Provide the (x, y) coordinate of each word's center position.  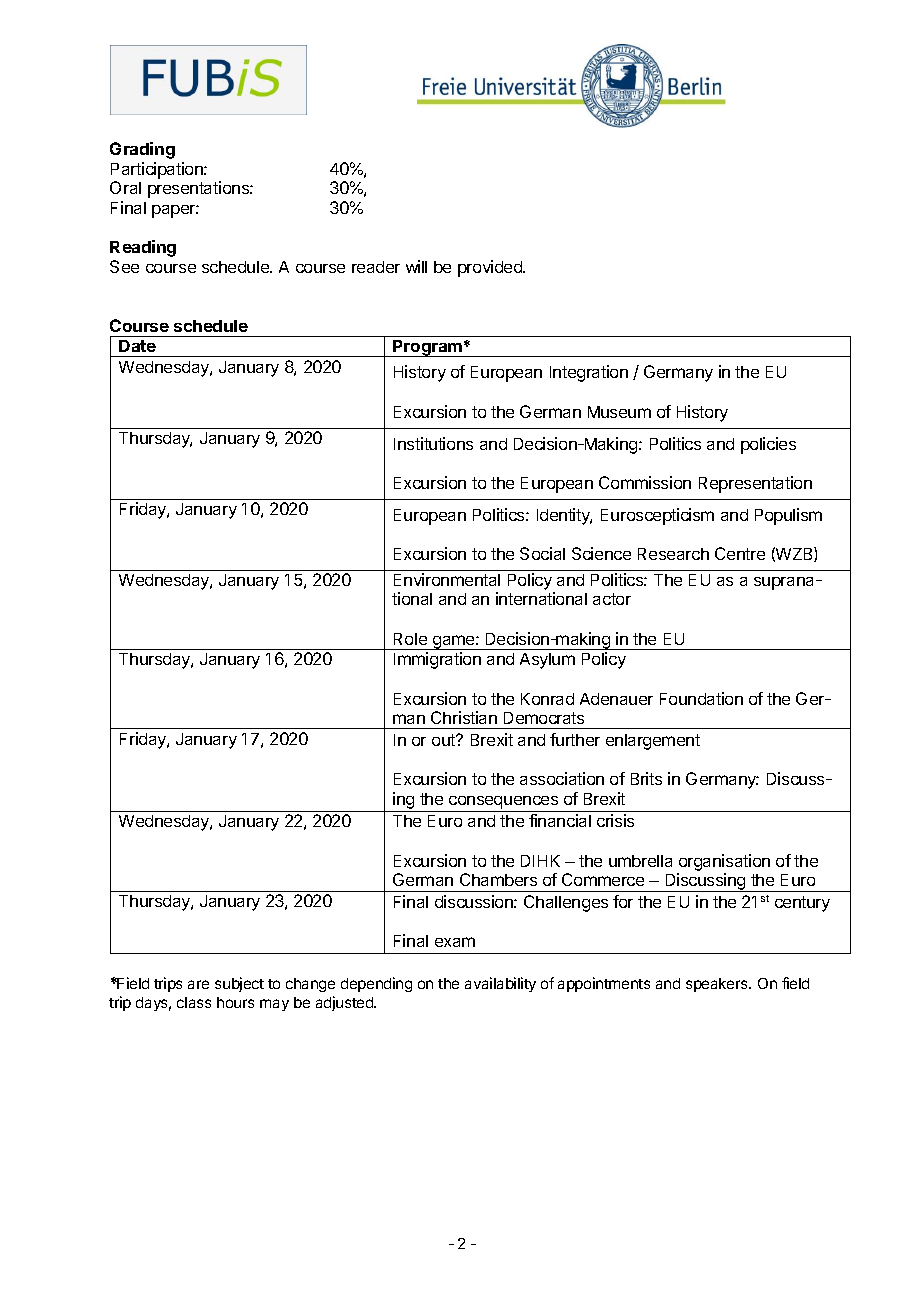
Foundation (701, 698)
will (416, 266)
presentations (199, 189)
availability (500, 984)
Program (427, 348)
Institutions (433, 443)
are (198, 984)
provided (491, 268)
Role (410, 639)
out (444, 740)
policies (768, 445)
